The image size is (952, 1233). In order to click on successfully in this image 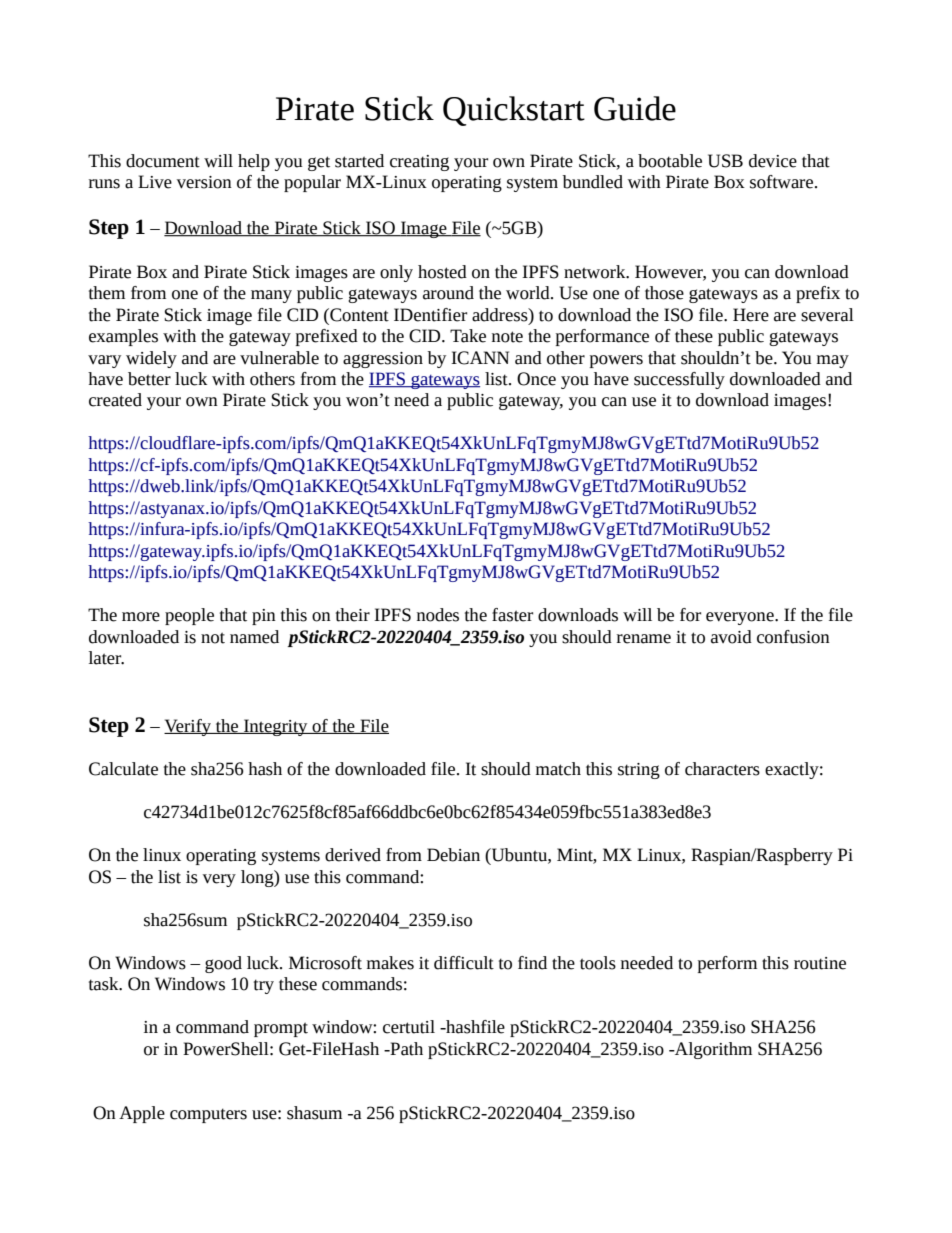, I will do `click(679, 380)`.
